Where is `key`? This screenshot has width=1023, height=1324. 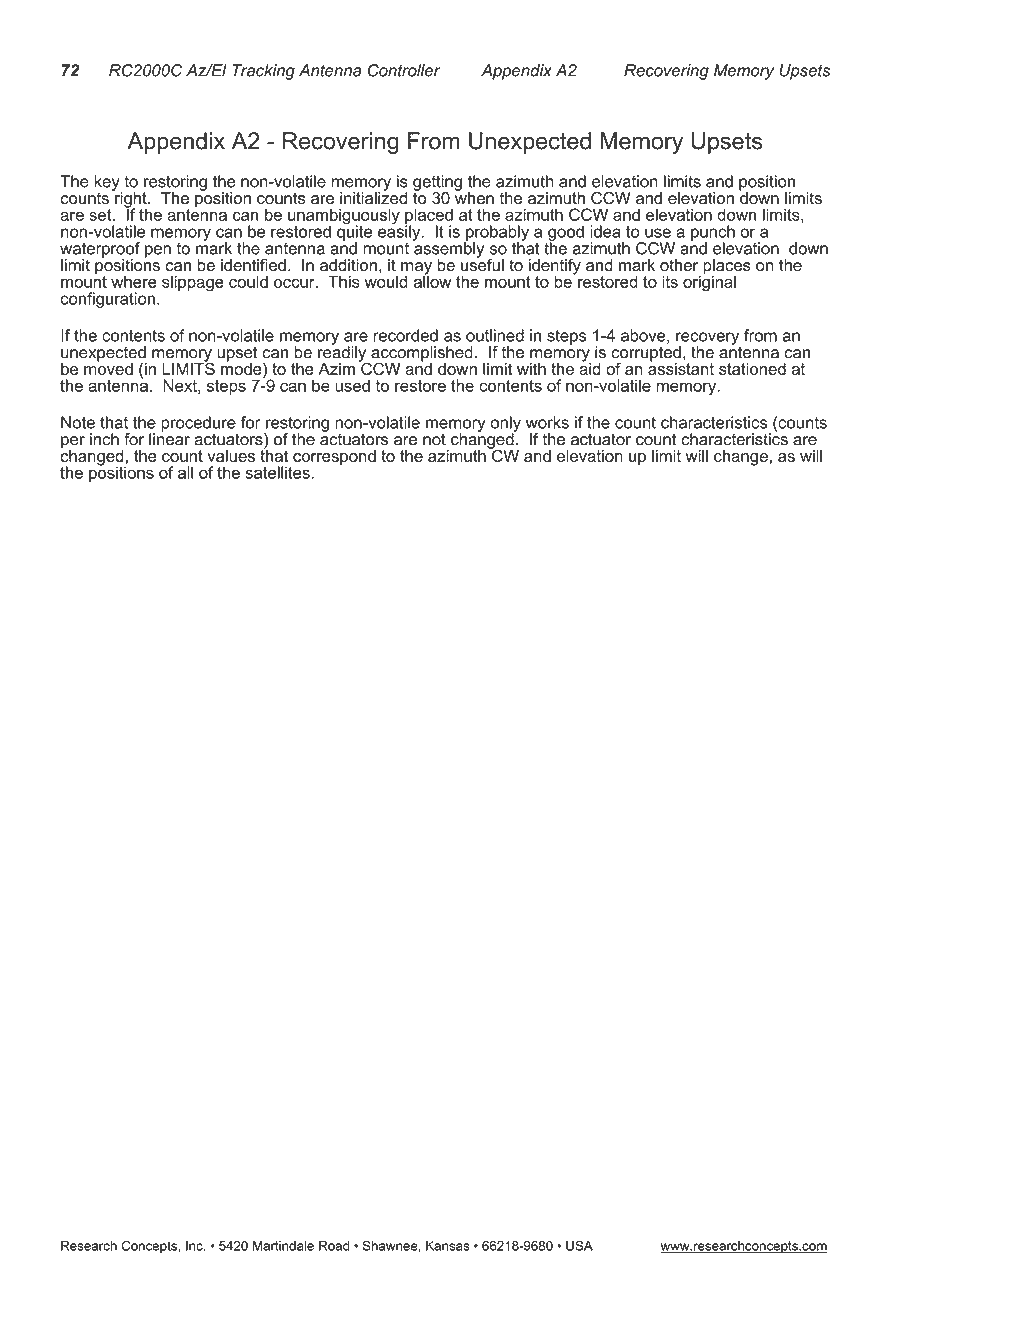
key is located at coordinates (108, 184).
